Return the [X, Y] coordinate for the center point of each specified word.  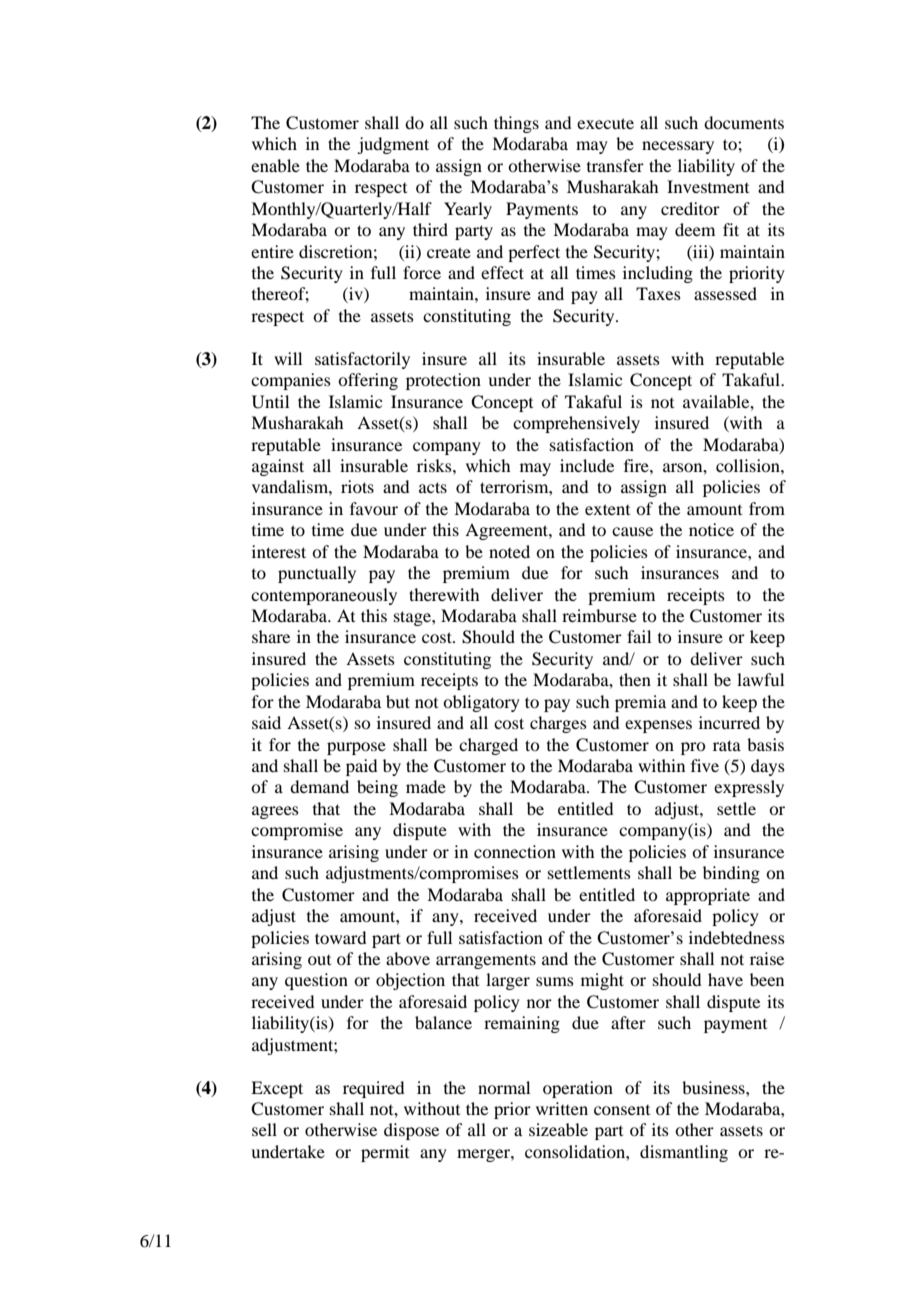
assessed [725, 293]
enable [275, 165]
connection [515, 851]
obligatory [481, 703]
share [271, 636]
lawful [760, 679]
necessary [678, 147]
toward [340, 937]
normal [504, 1087]
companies [291, 381]
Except [277, 1089]
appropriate [708, 896]
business [714, 1087]
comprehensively [576, 424]
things [516, 124]
